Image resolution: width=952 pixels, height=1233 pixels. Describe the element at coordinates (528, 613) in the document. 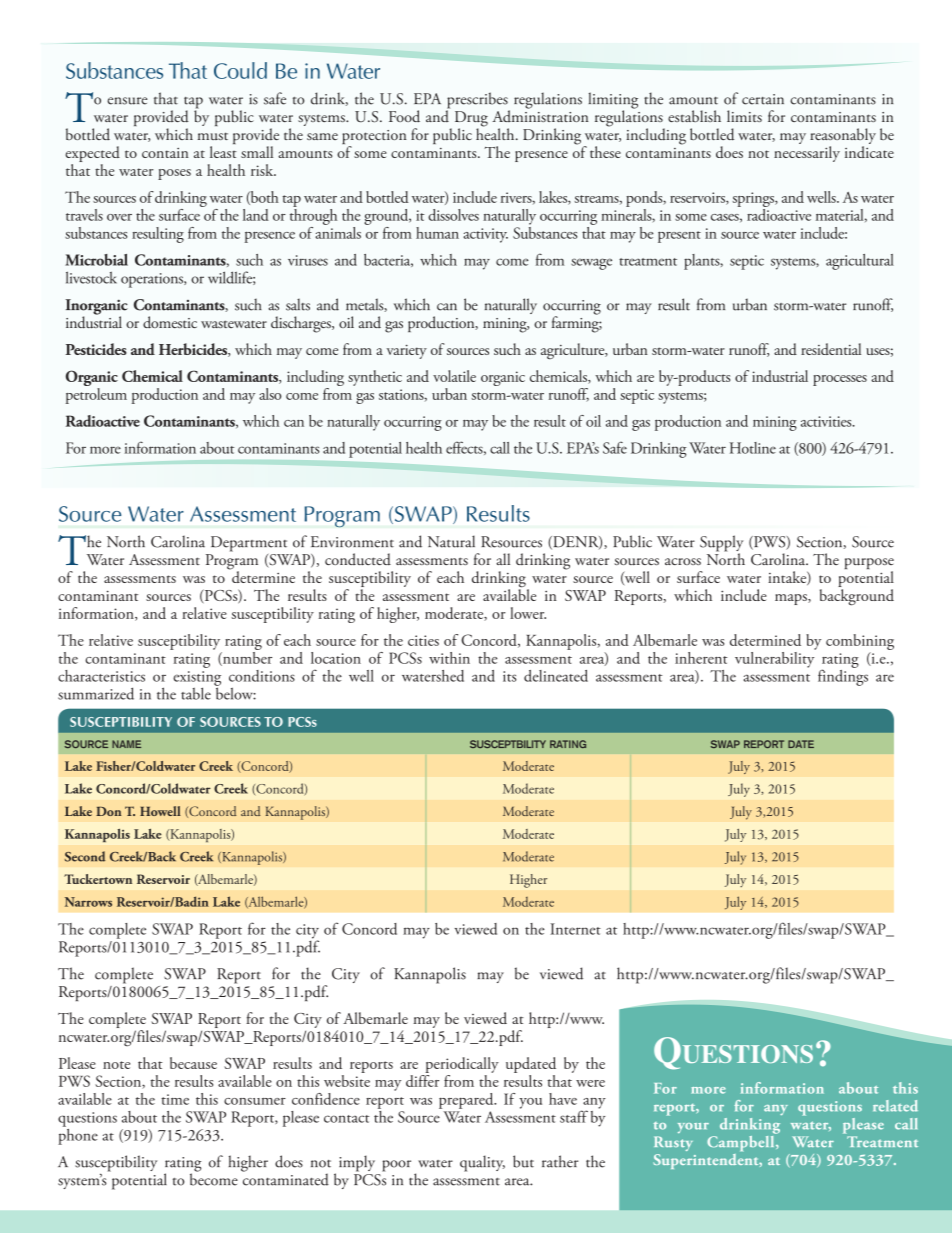

I see `lower` at that location.
